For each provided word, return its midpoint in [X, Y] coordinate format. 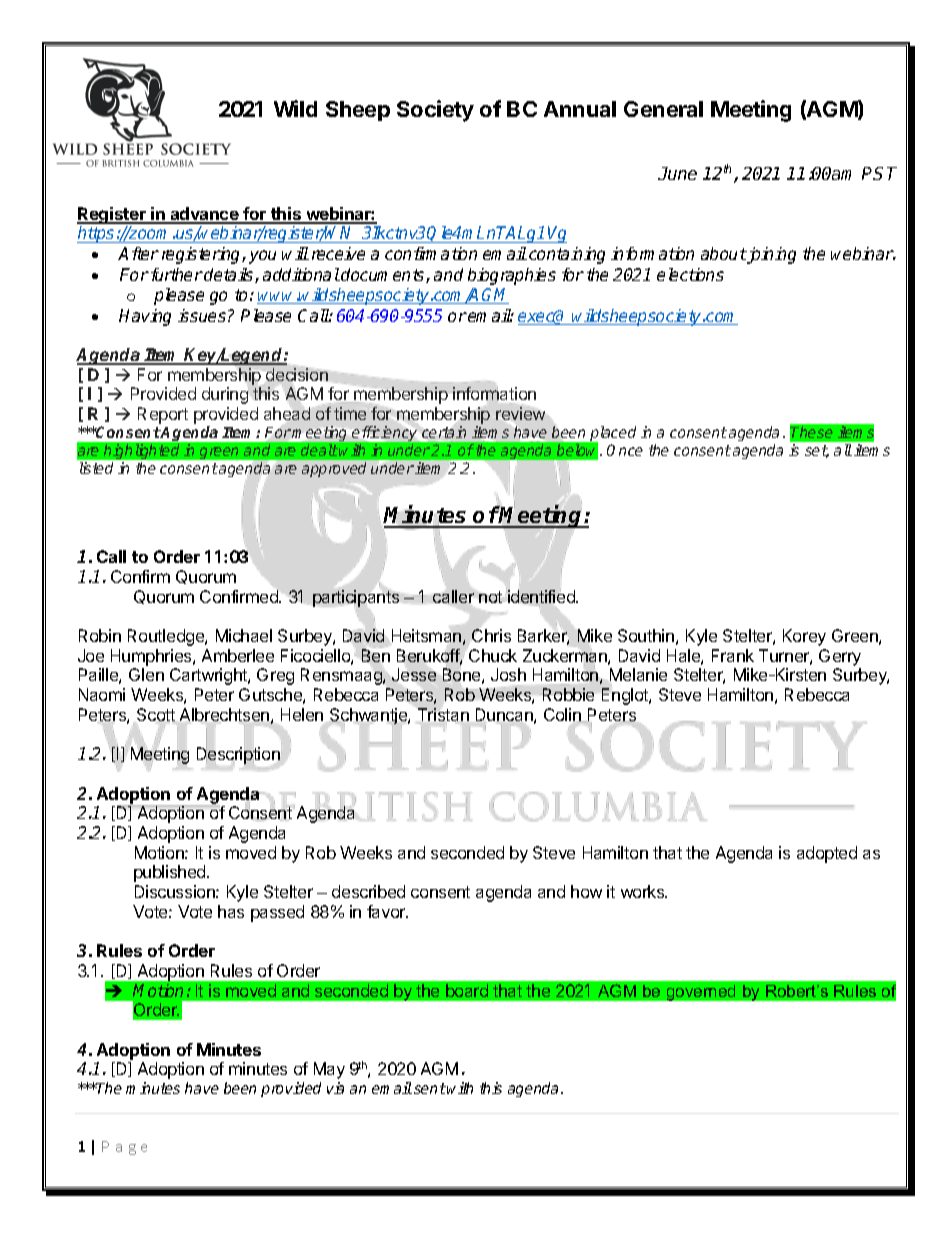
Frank [733, 655]
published [171, 873]
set [817, 451]
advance [204, 215]
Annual [580, 109]
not [491, 597]
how [586, 891]
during [225, 395]
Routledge [167, 637]
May [329, 1070]
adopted [827, 854]
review [520, 413]
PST [879, 173]
